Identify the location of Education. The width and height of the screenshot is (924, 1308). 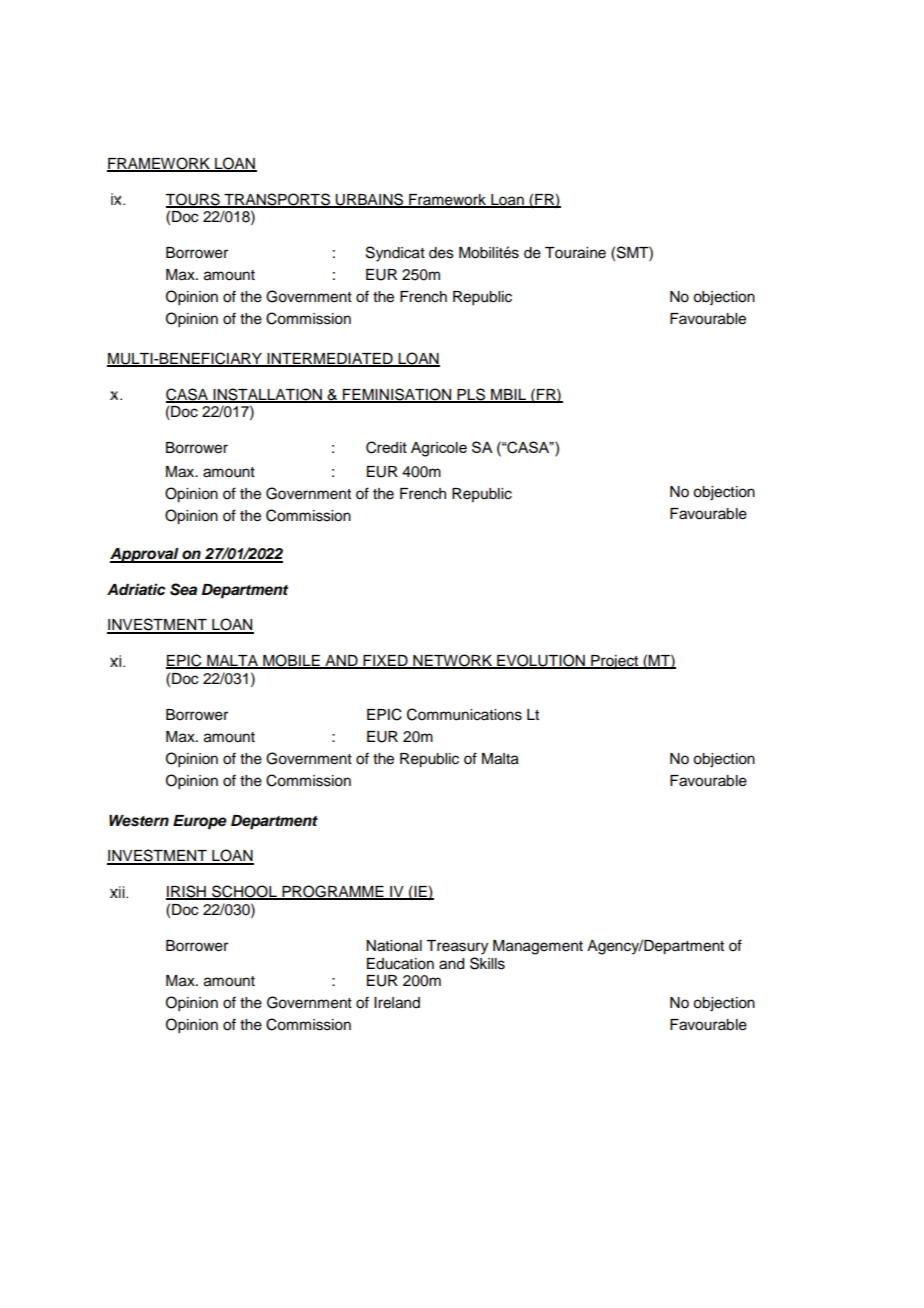
(400, 964).
